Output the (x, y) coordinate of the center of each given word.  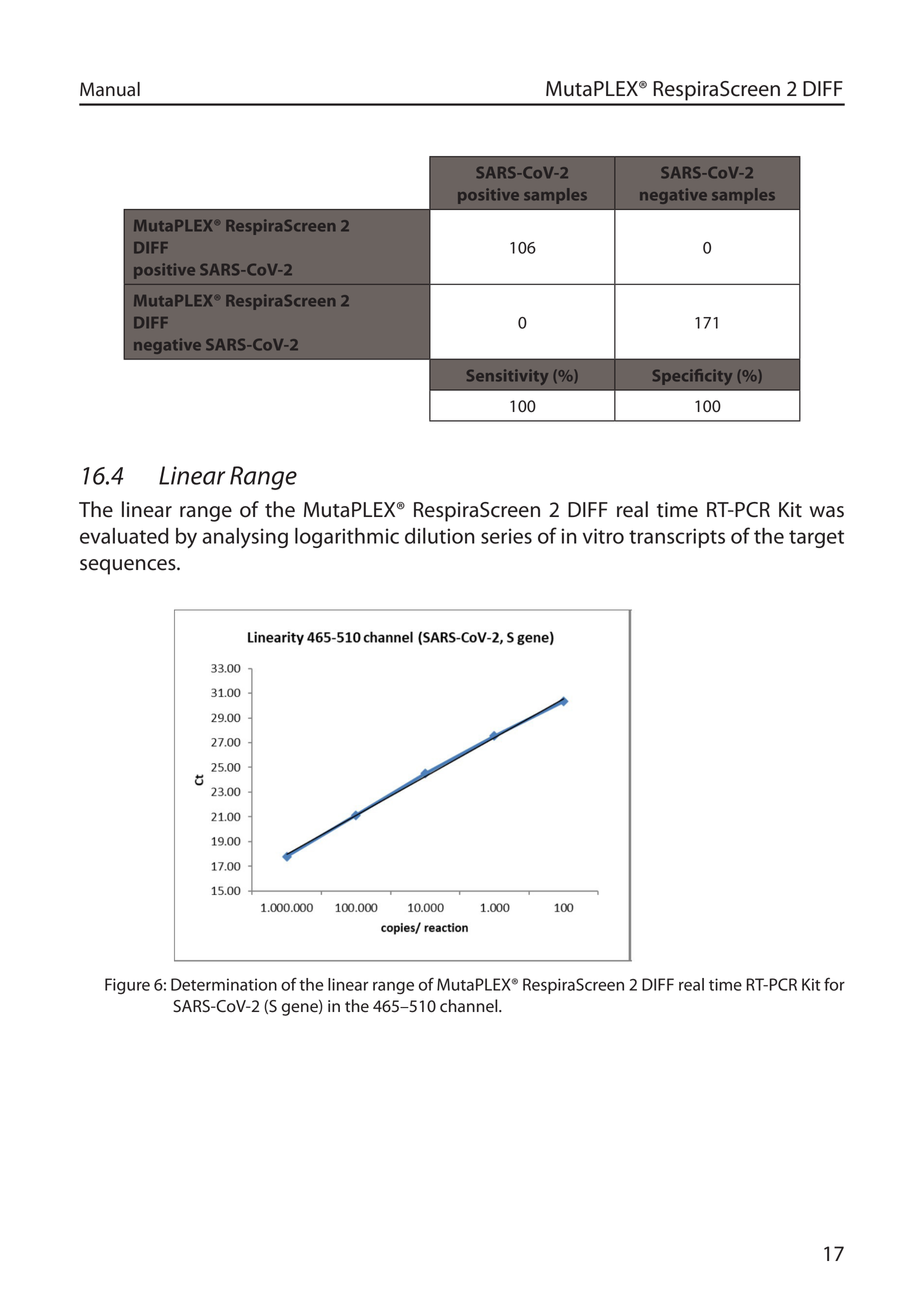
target (816, 539)
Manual (110, 89)
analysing (245, 538)
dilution (440, 536)
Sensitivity (507, 377)
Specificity (692, 377)
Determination (224, 984)
